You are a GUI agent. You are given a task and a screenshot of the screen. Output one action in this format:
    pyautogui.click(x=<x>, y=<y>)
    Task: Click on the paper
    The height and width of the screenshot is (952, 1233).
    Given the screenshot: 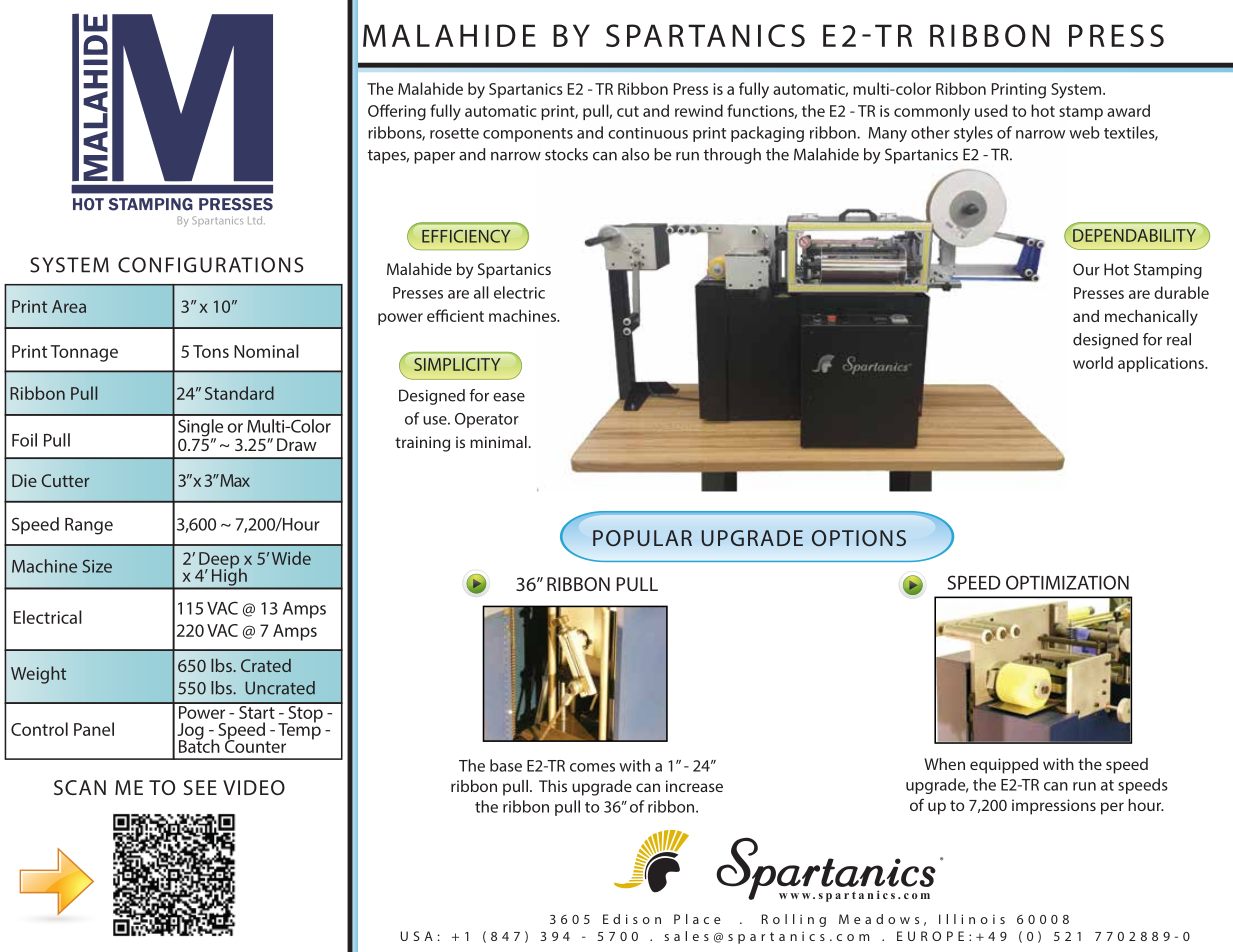 What is the action you would take?
    pyautogui.click(x=434, y=158)
